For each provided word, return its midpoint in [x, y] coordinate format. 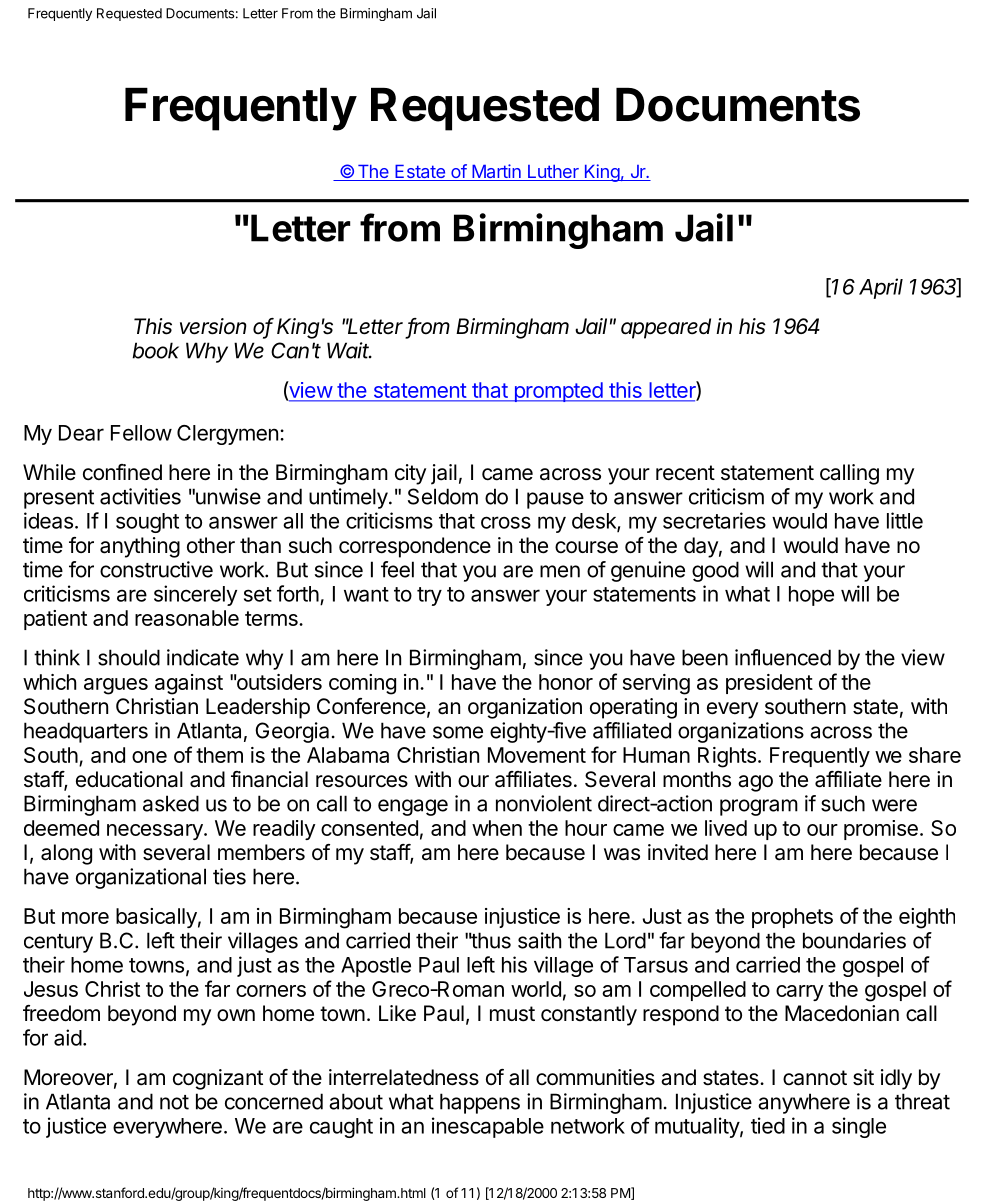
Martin [496, 172]
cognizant [218, 1079]
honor [566, 682]
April [881, 288]
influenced [783, 657]
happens [480, 1103]
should [129, 657]
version [213, 326]
